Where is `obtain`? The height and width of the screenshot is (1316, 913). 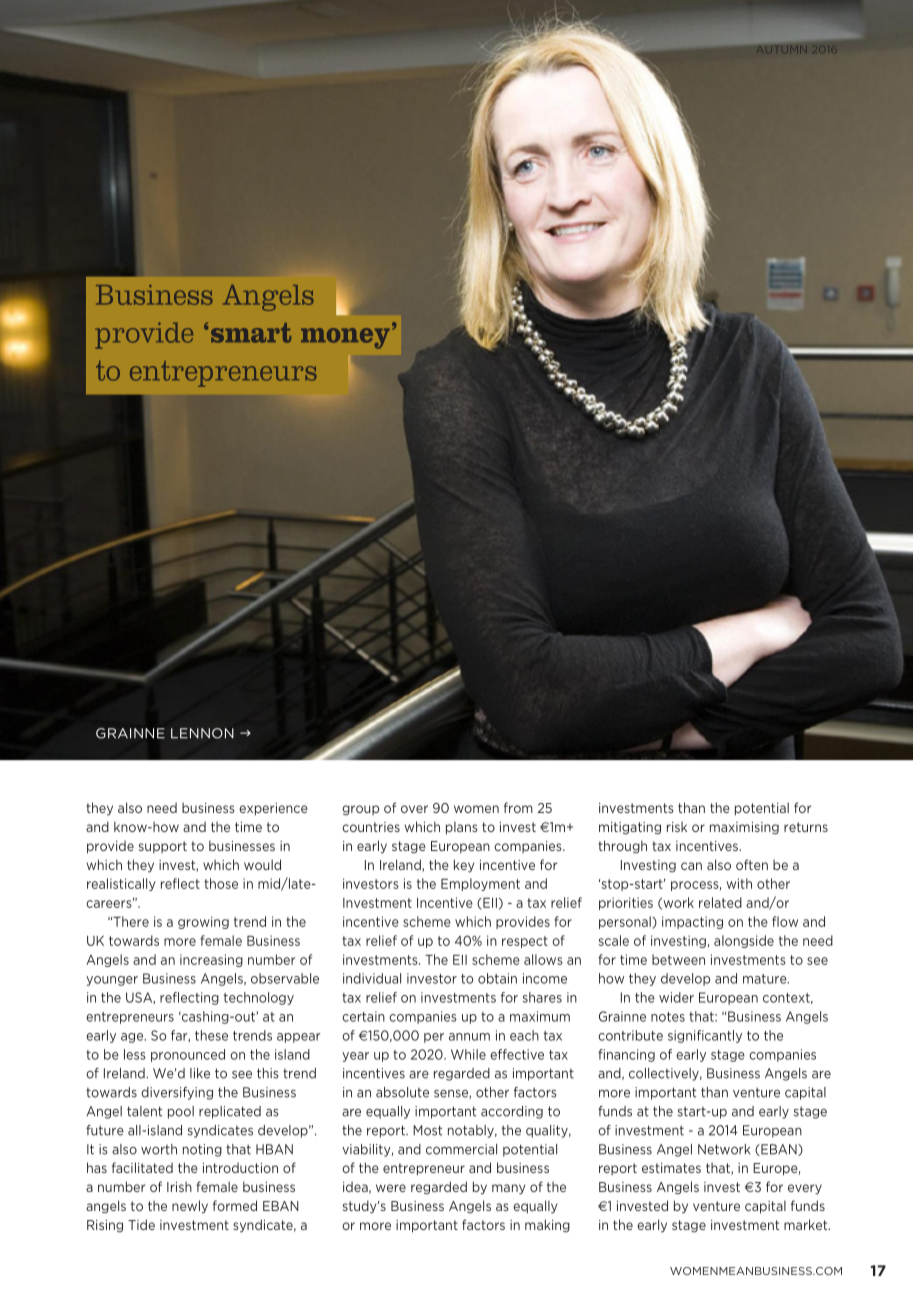 obtain is located at coordinates (497, 978).
